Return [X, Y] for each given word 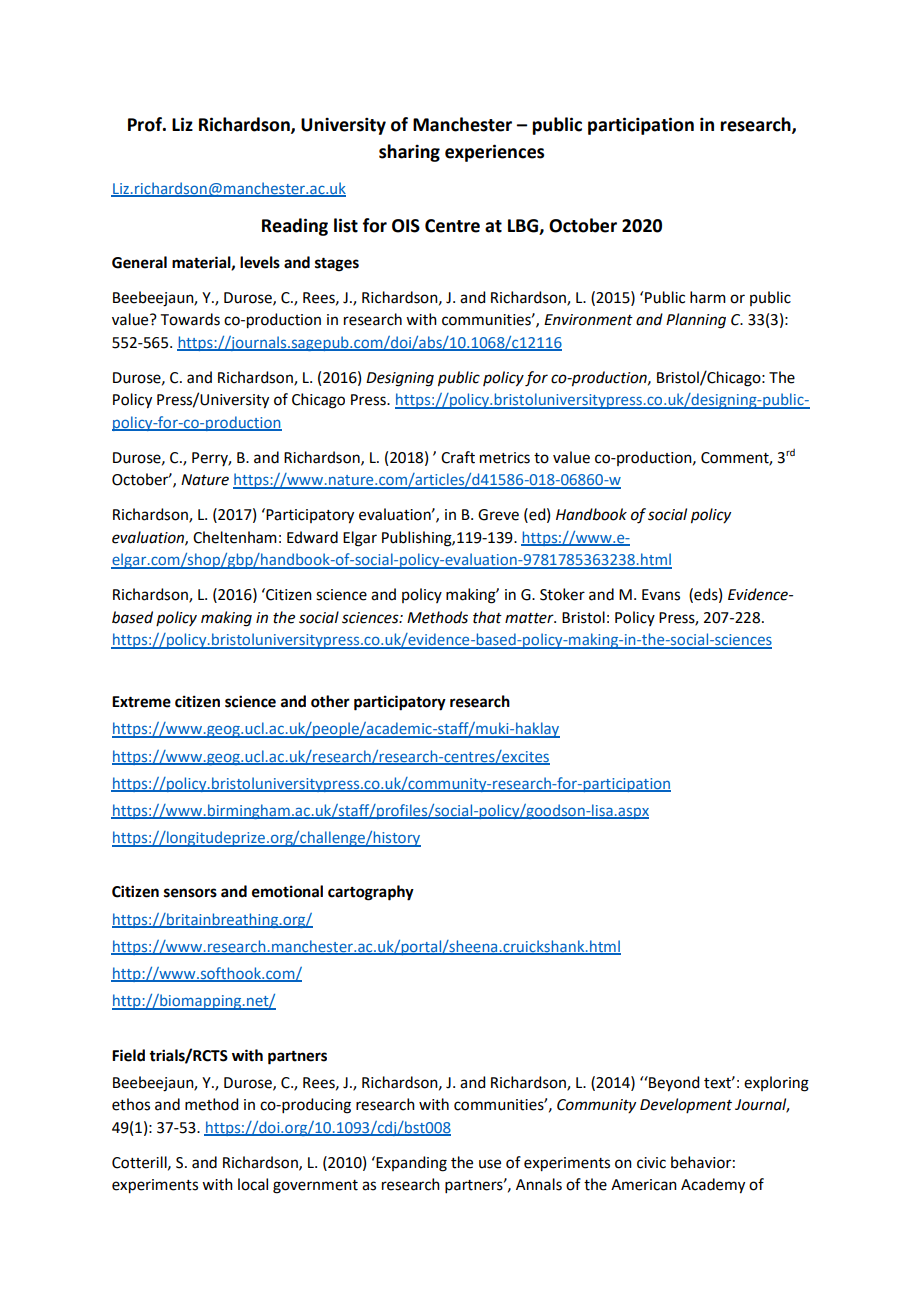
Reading [295, 227]
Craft [458, 457]
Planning [696, 321]
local [253, 1184]
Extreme [141, 702]
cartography [371, 893]
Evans [661, 595]
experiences [494, 153]
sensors [190, 893]
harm [708, 297]
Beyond [673, 1084]
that [487, 617]
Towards [190, 319]
